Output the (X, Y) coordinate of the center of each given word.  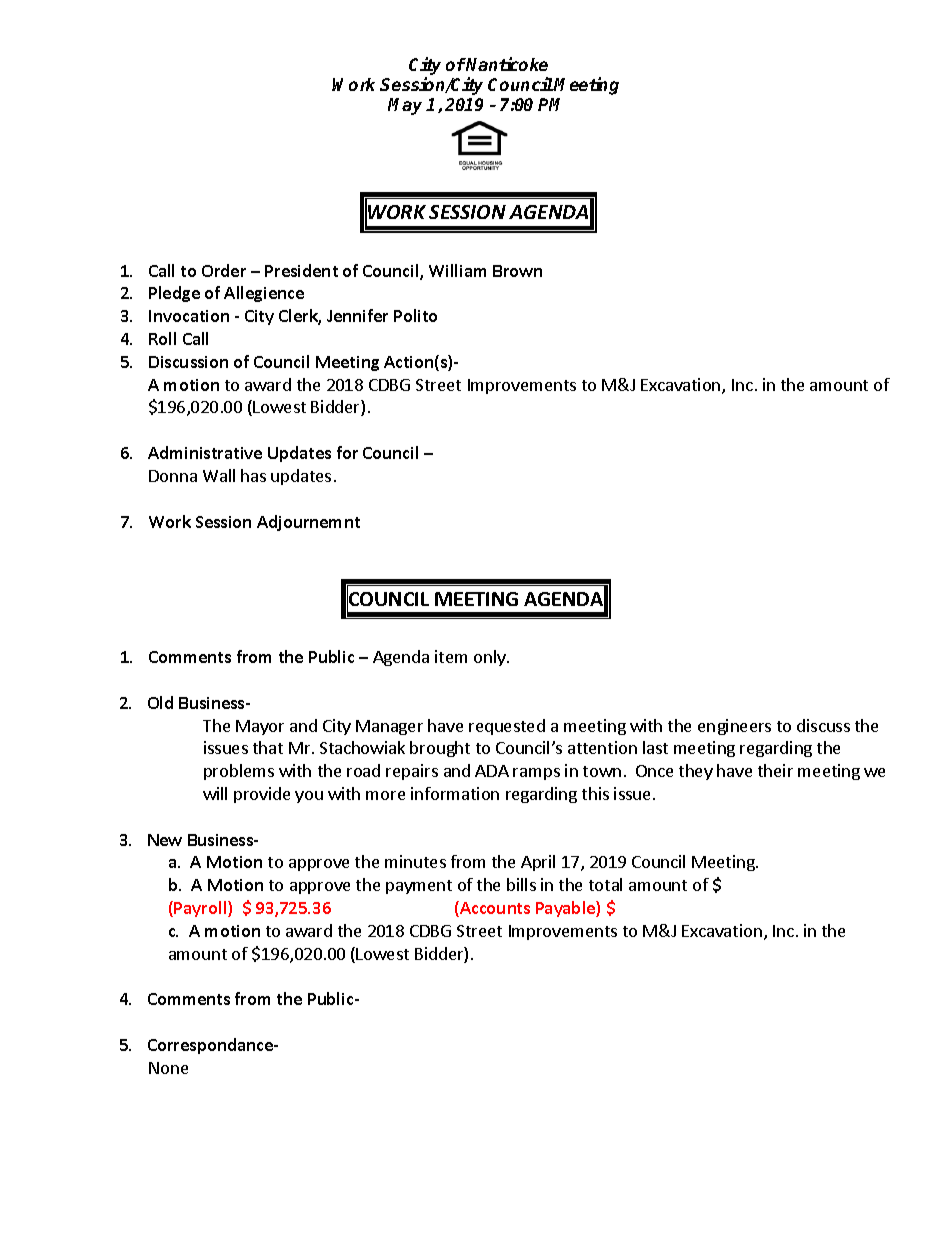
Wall (219, 475)
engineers (734, 727)
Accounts (494, 909)
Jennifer (357, 315)
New (165, 840)
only (491, 658)
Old (160, 702)
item (451, 656)
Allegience (264, 294)
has (253, 475)
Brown (517, 271)
